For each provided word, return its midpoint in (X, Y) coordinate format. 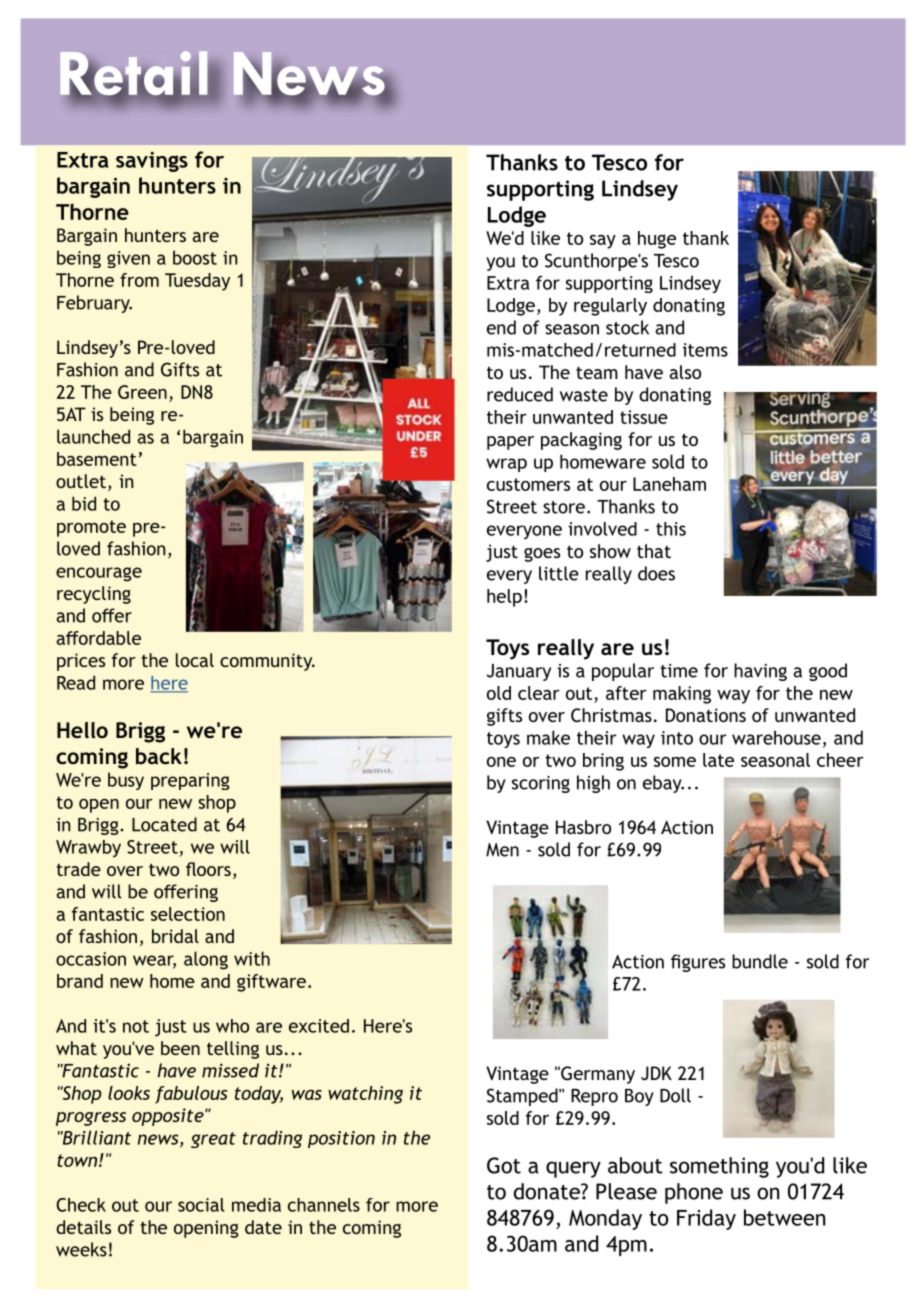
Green (142, 392)
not (136, 1026)
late (718, 760)
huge (657, 240)
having (760, 672)
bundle (760, 961)
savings (152, 161)
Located (164, 824)
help (504, 598)
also (685, 372)
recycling (94, 595)
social (201, 1205)
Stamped (523, 1097)
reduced (520, 394)
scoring (541, 784)
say (603, 242)
